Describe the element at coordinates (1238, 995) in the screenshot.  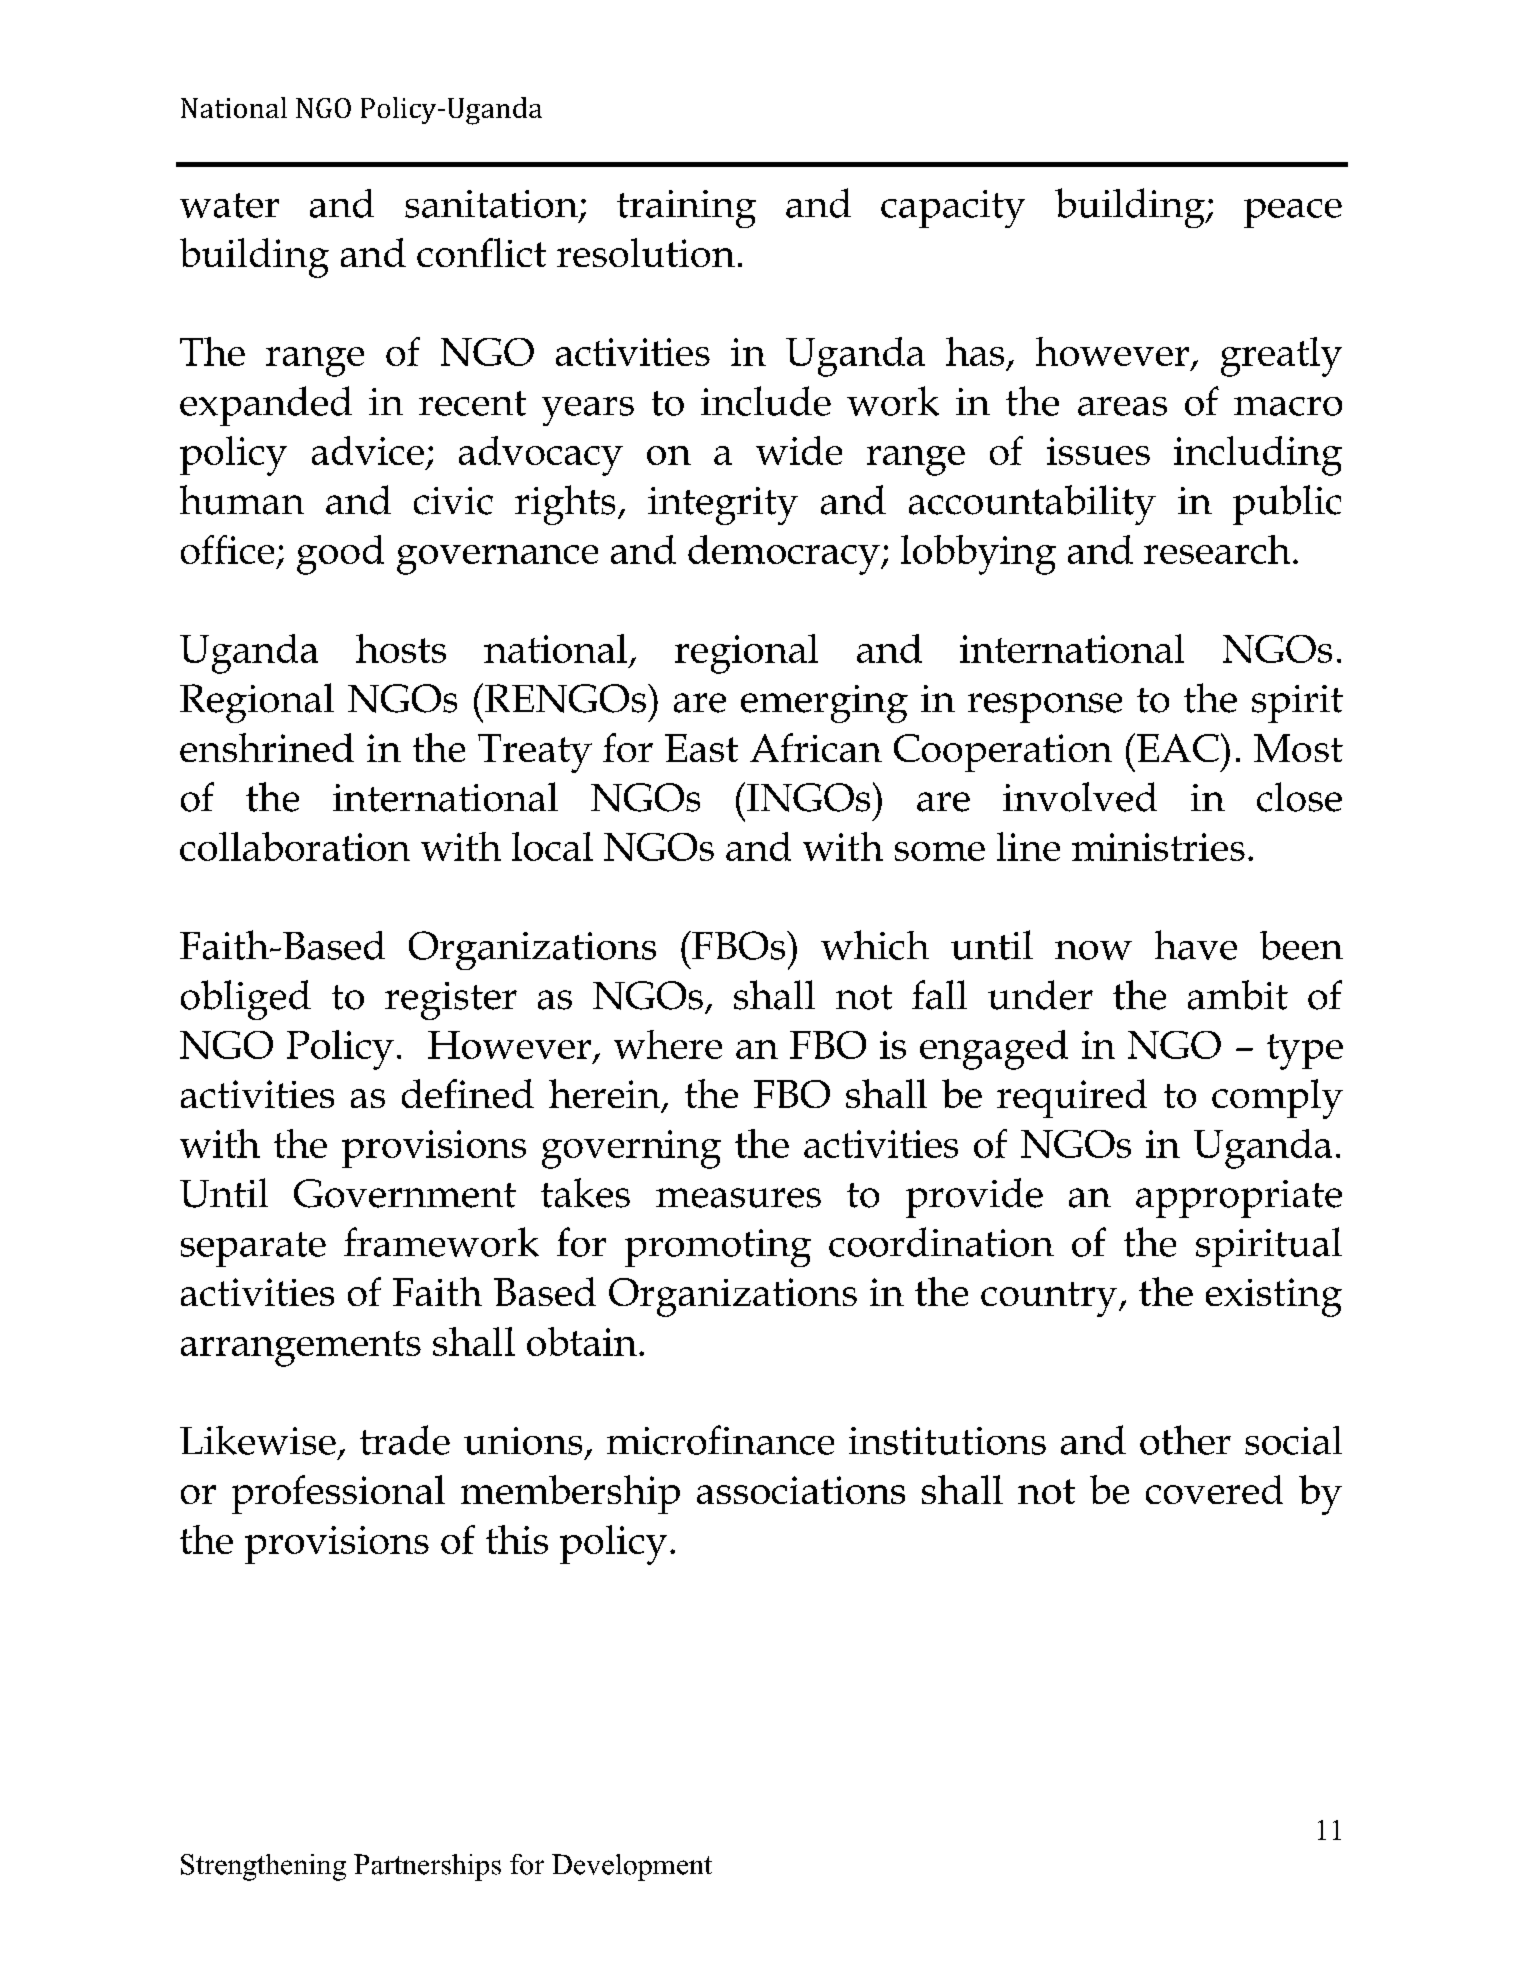
I see `ambit` at that location.
